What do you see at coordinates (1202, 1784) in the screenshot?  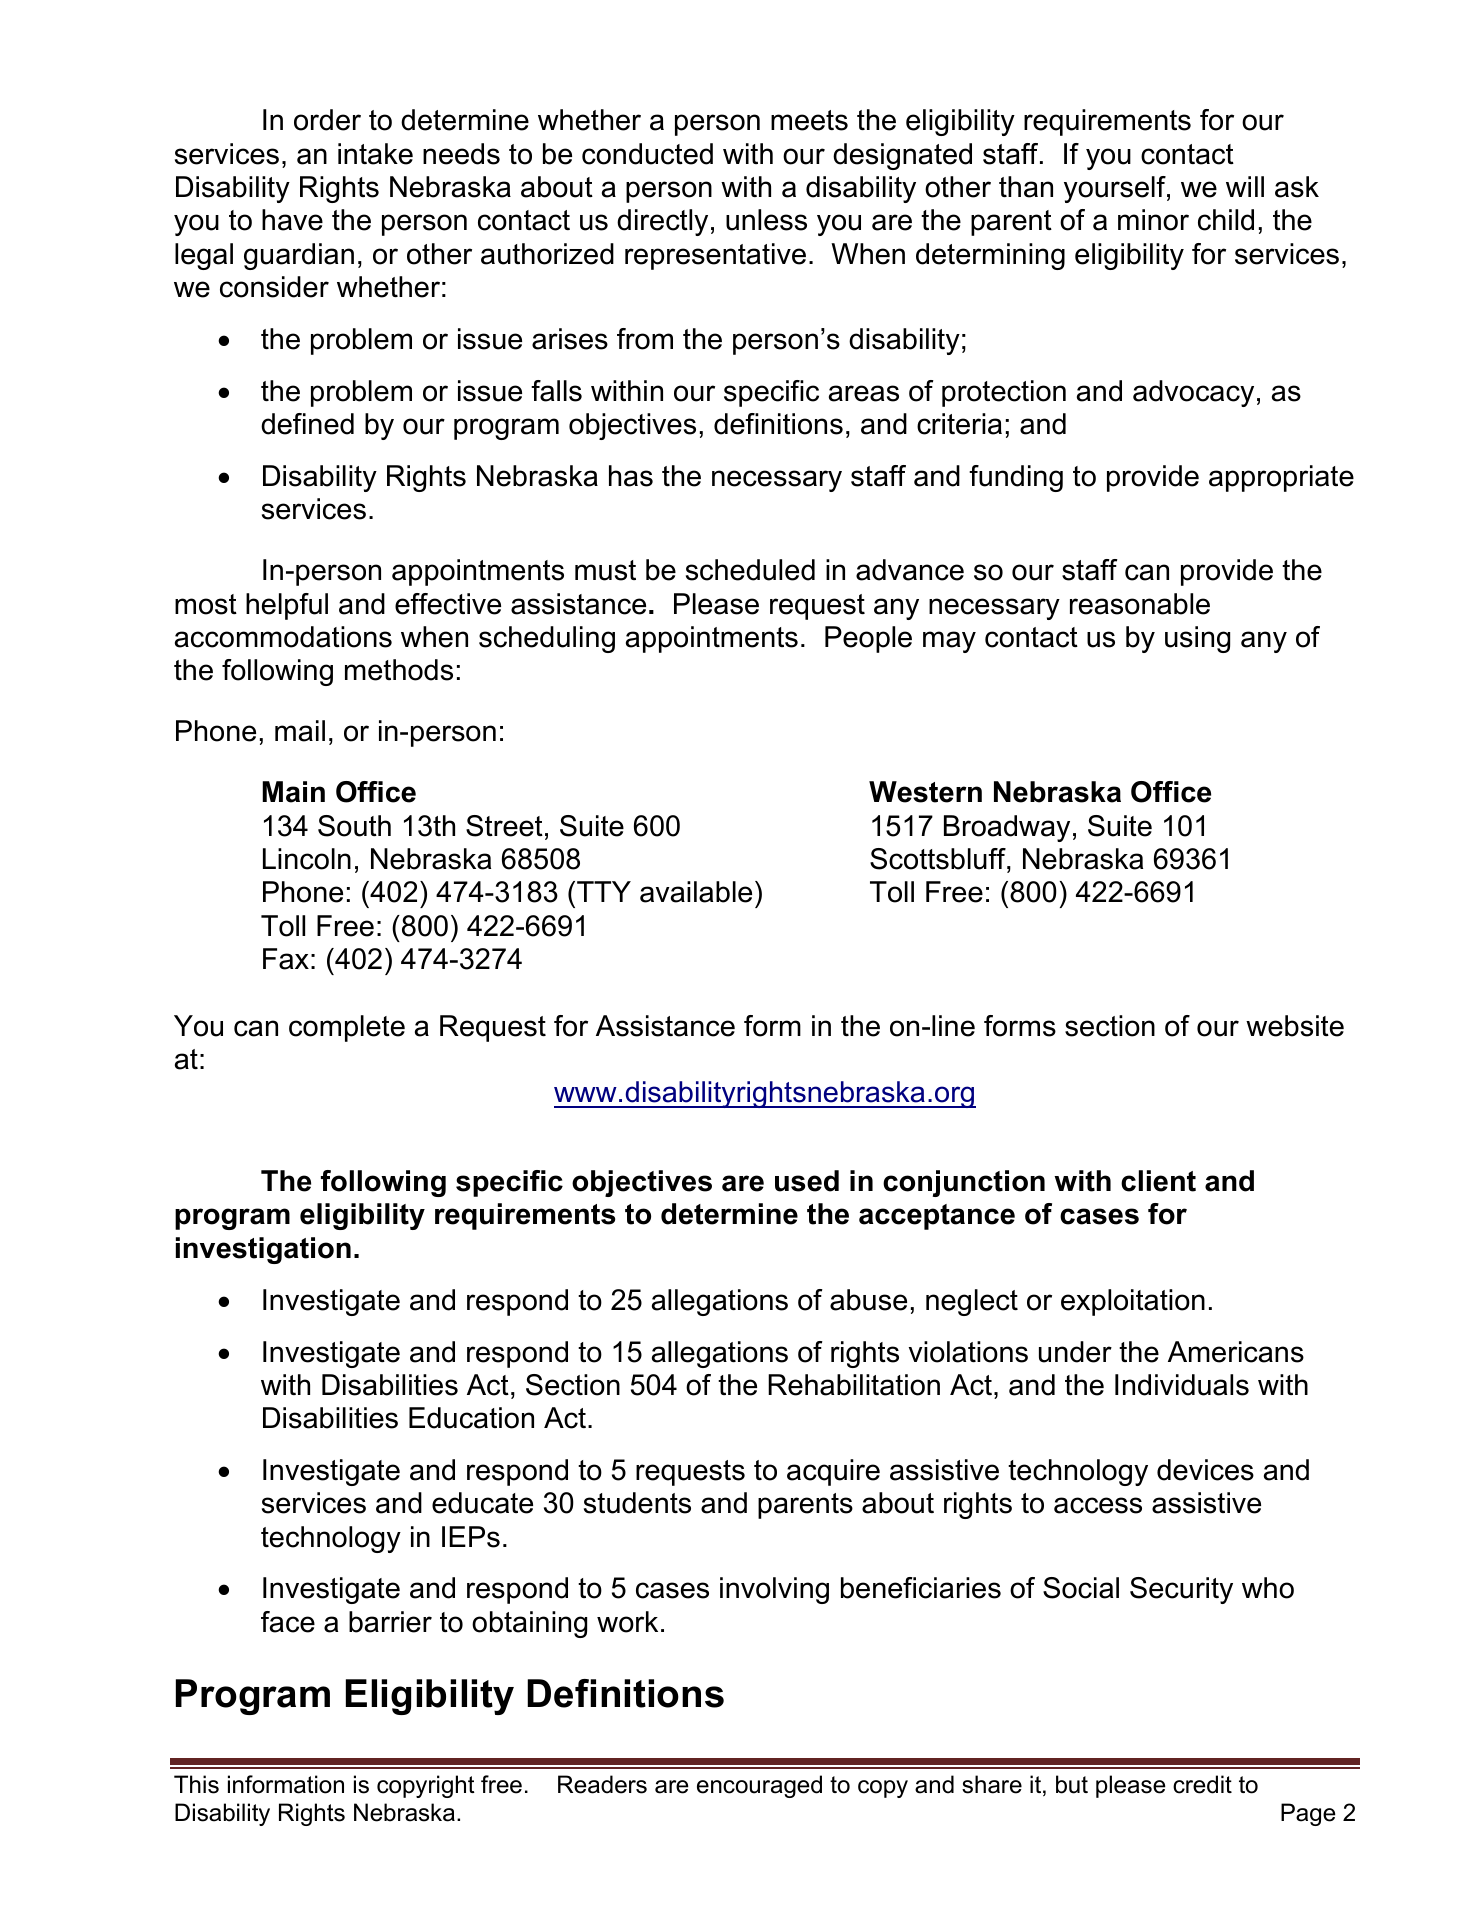 I see `credit` at bounding box center [1202, 1784].
